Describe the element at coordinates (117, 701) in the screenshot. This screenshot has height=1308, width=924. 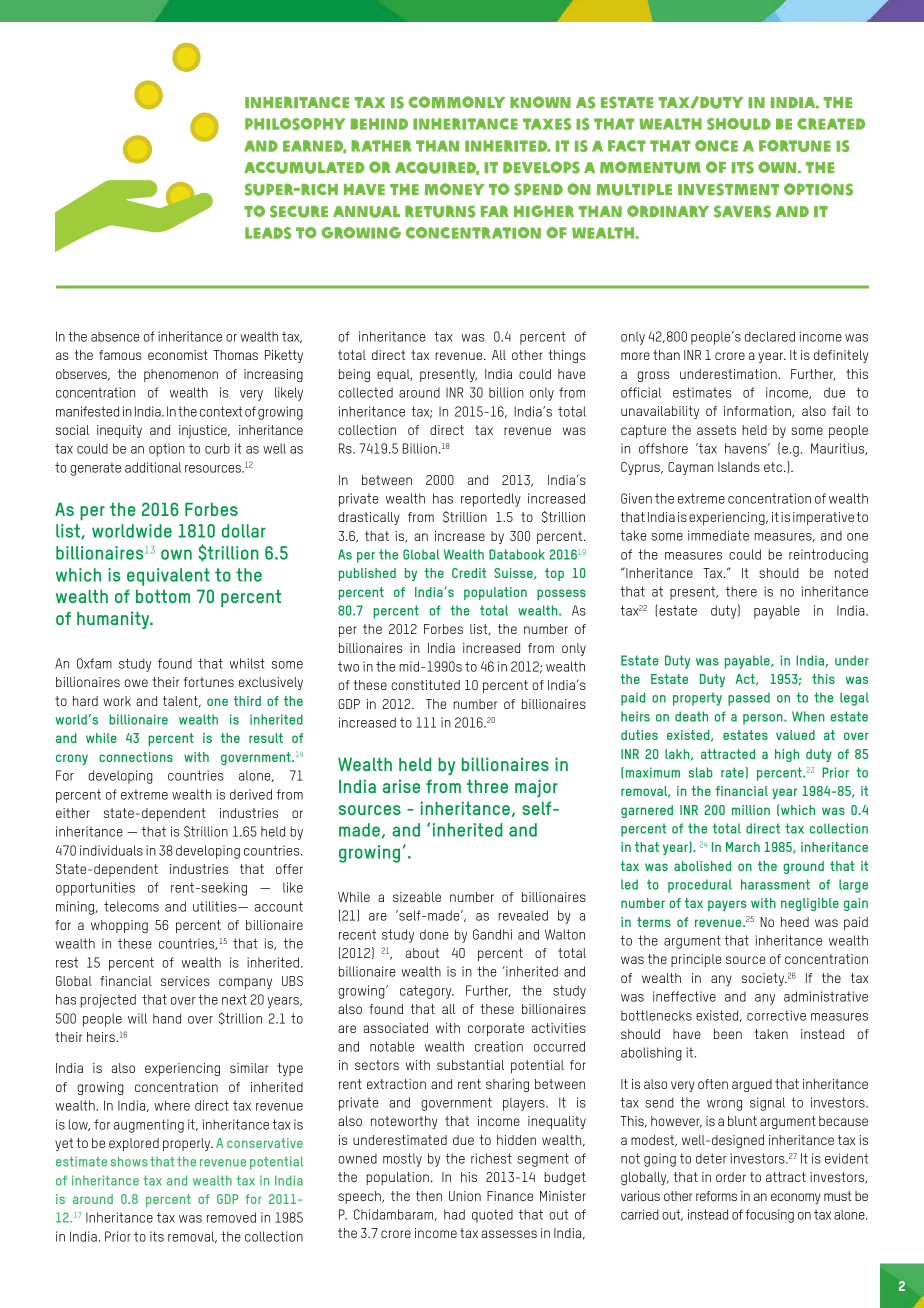
I see `work` at that location.
